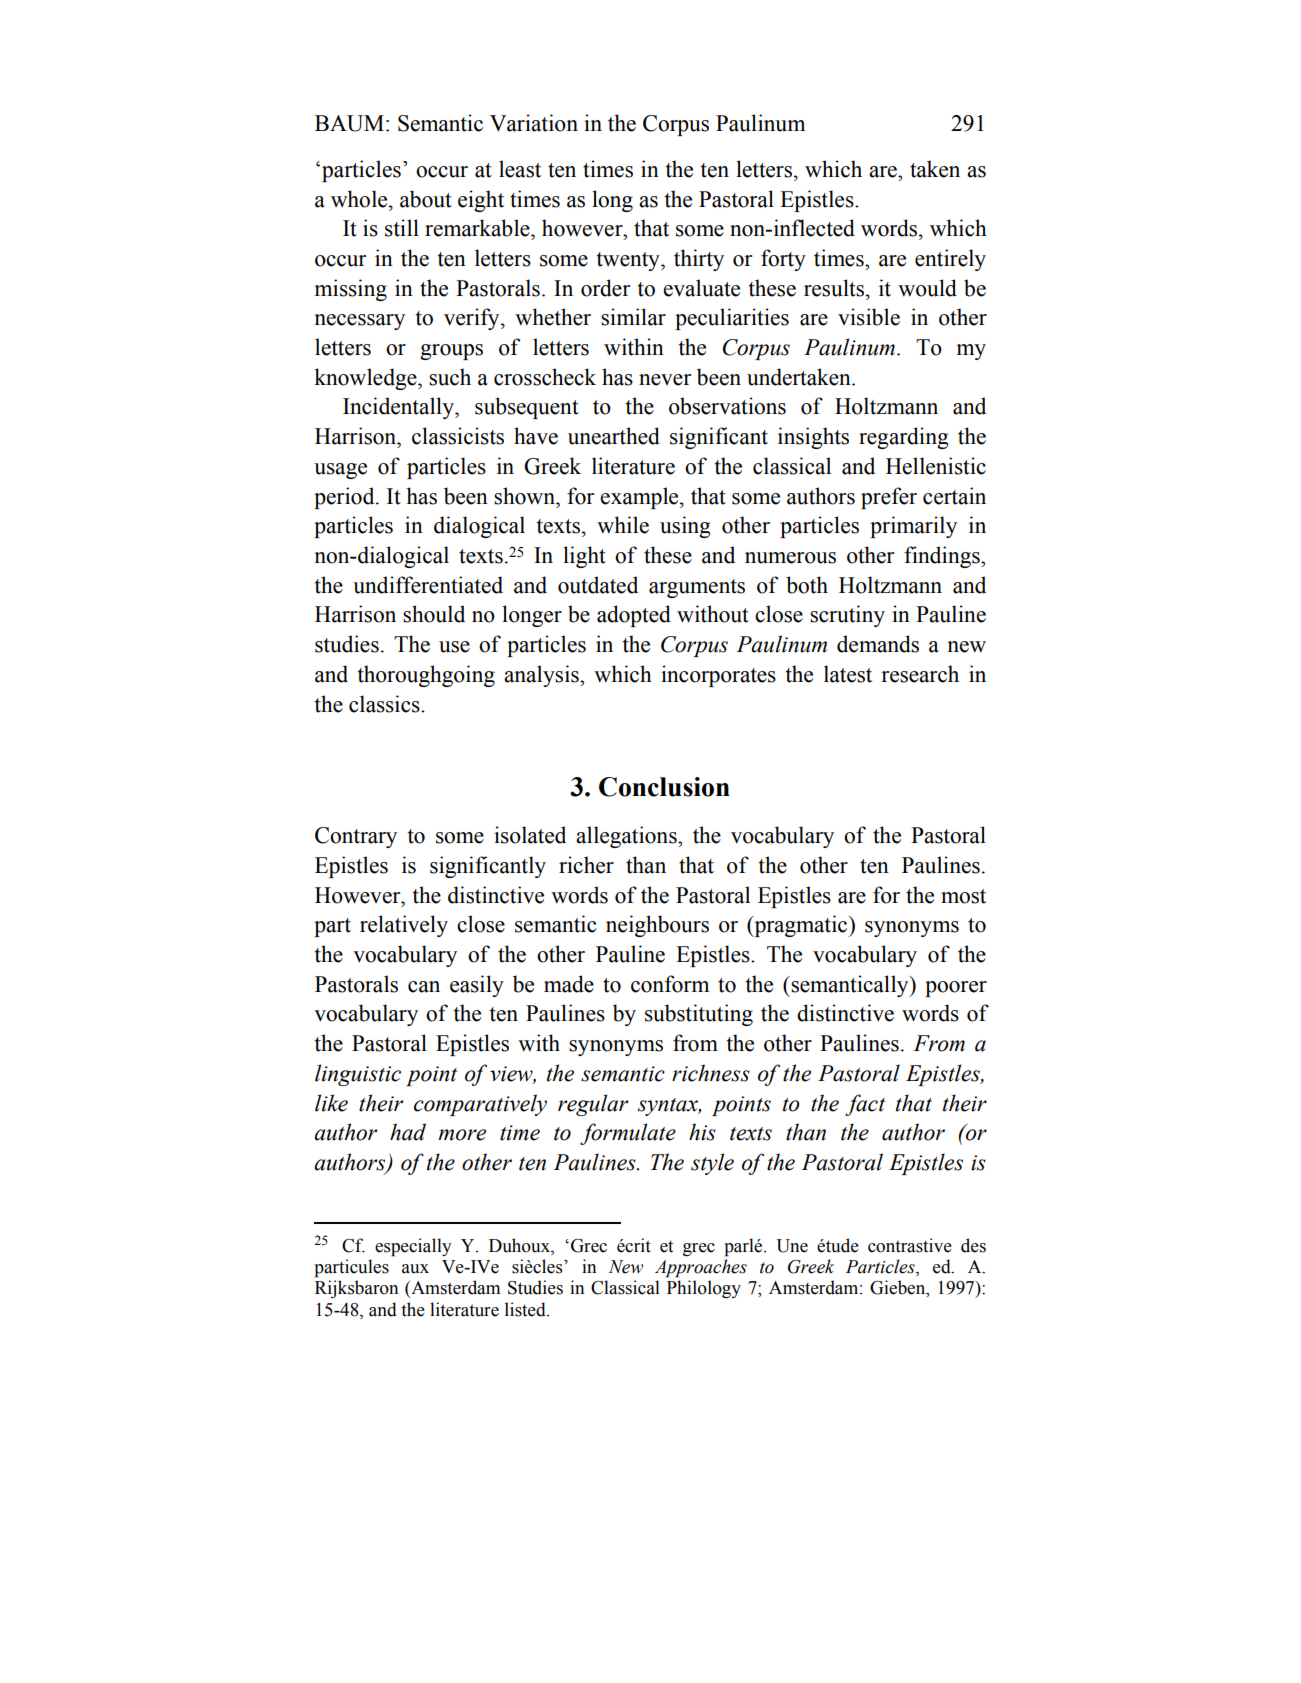 The width and height of the screenshot is (1301, 1683). Describe the element at coordinates (385, 704) in the screenshot. I see `classics` at that location.
